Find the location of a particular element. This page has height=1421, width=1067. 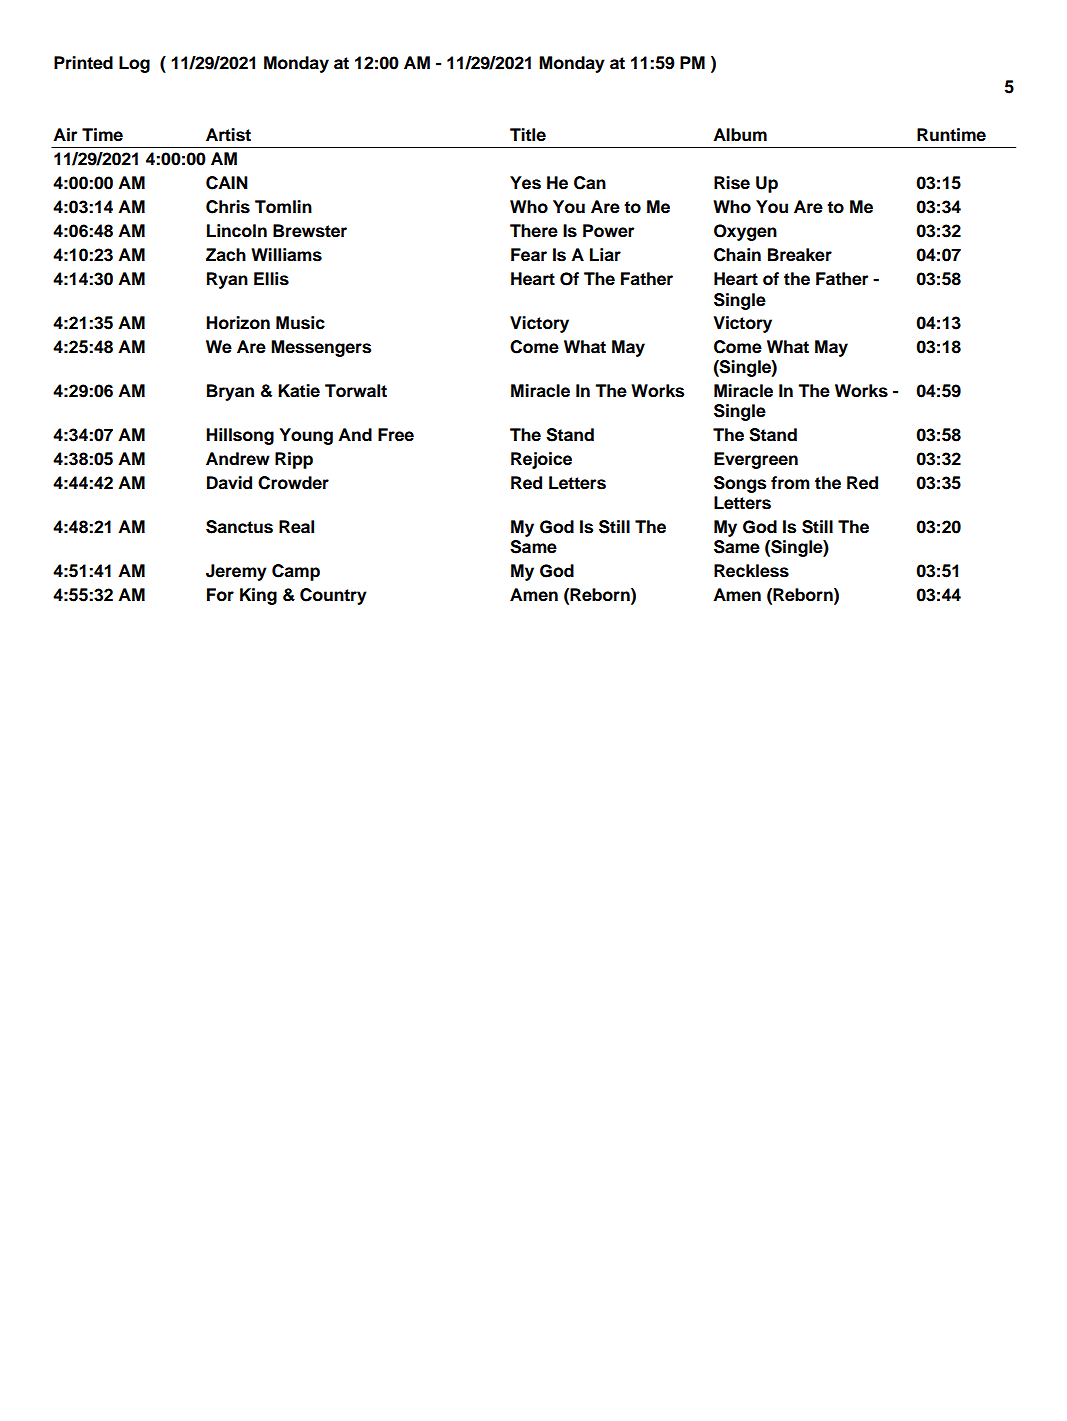

Chain is located at coordinates (737, 255).
